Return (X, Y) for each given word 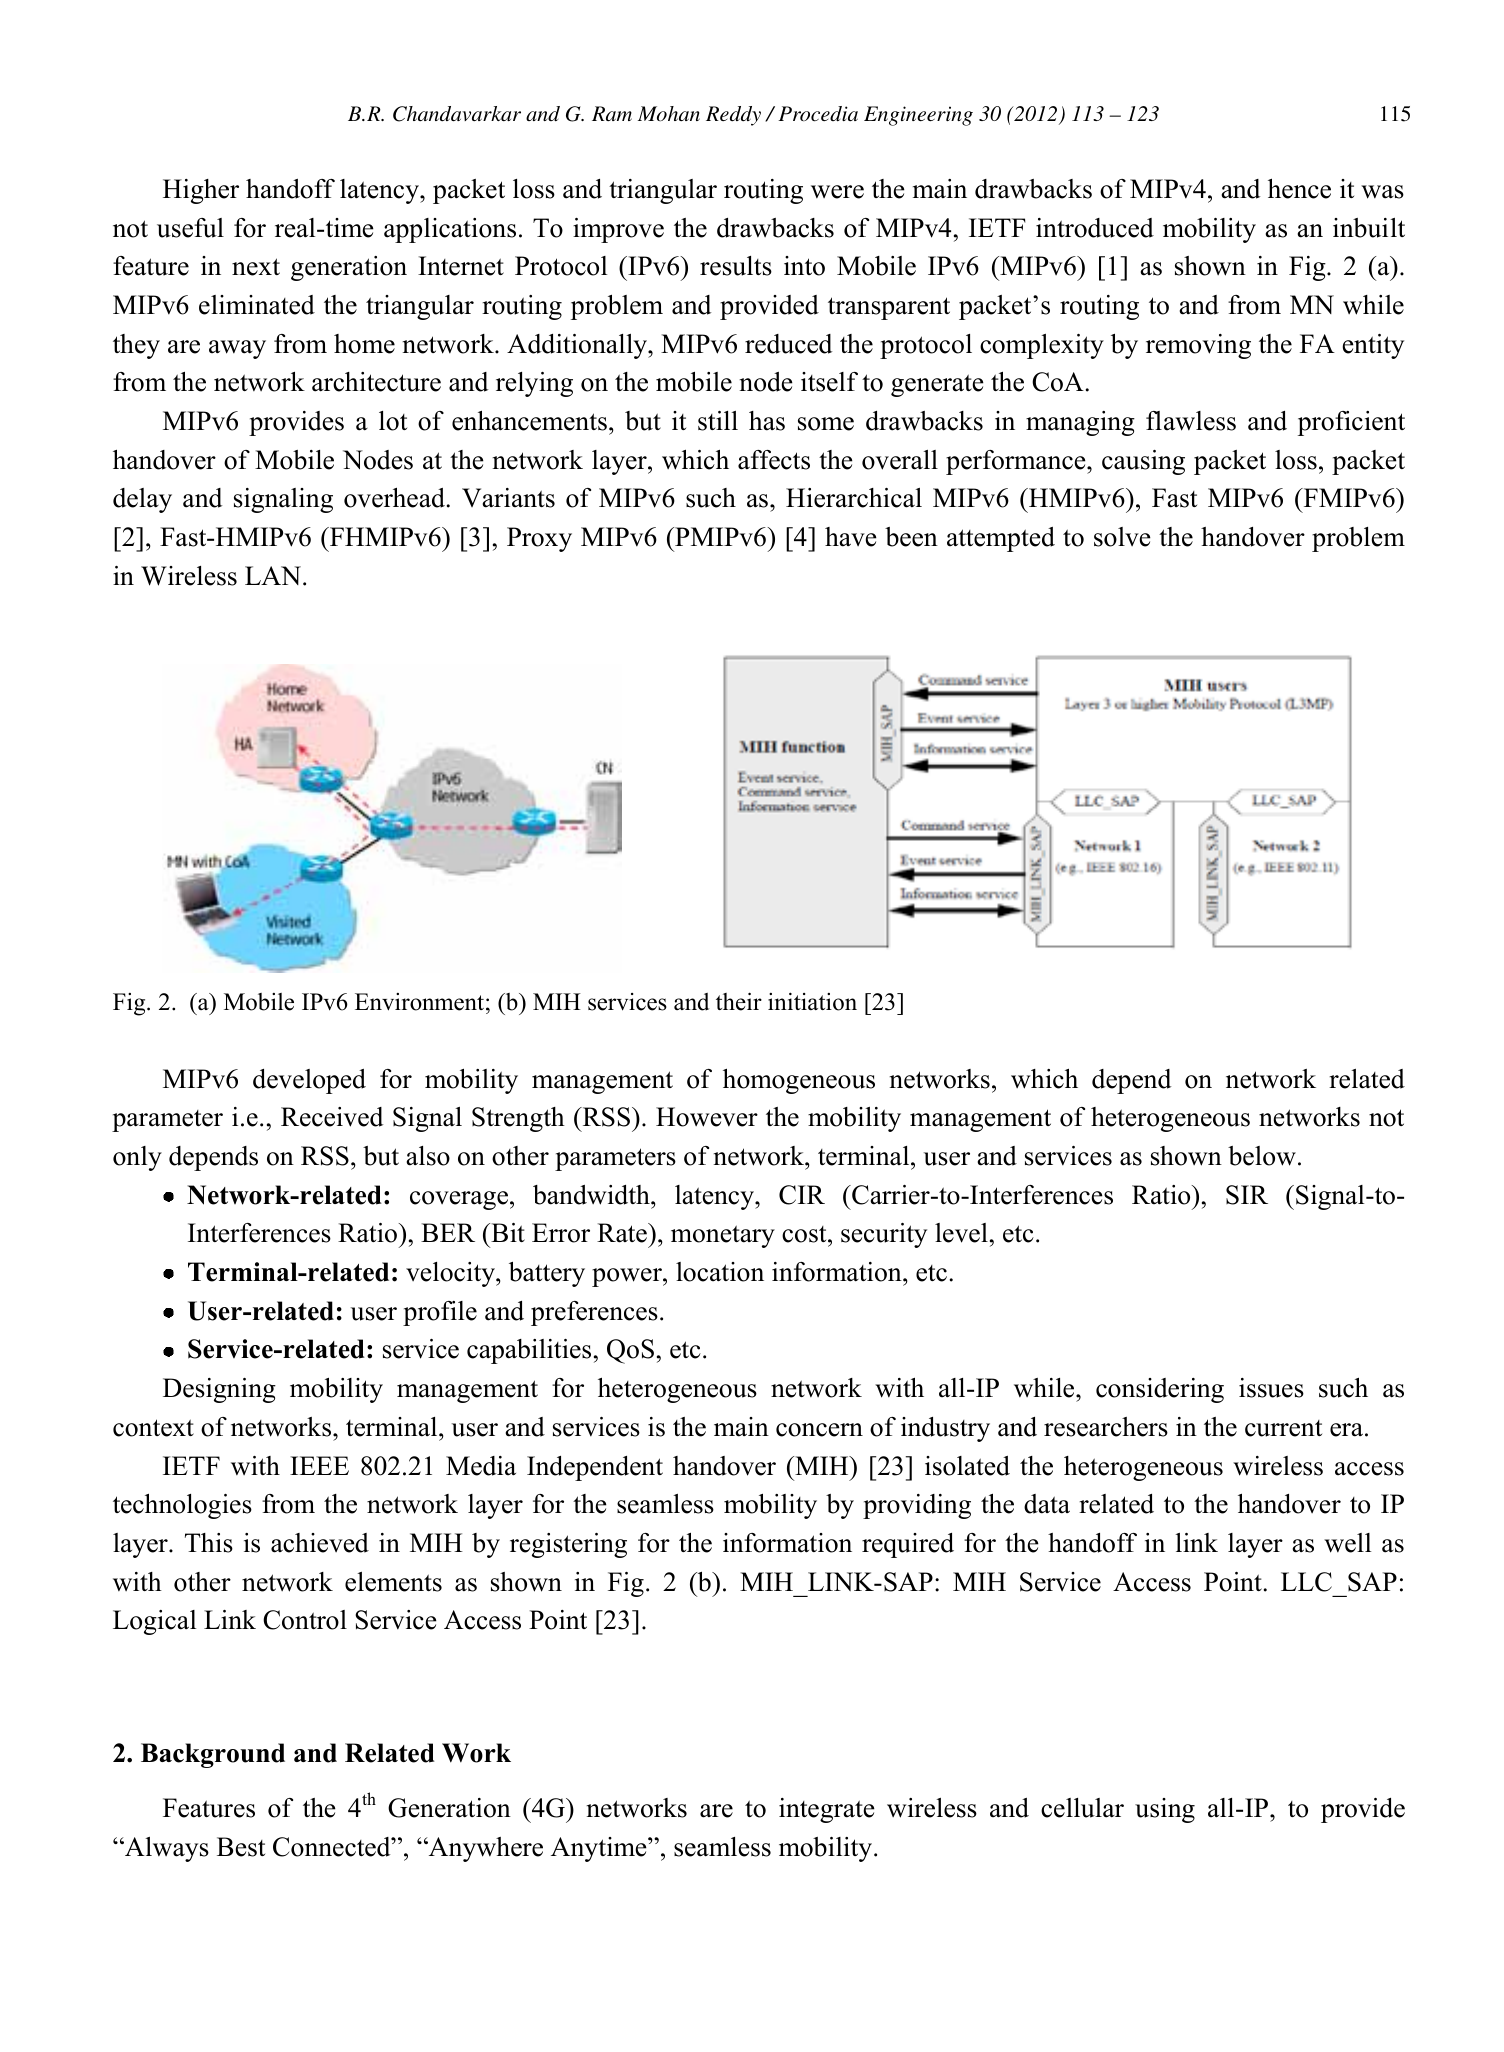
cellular (1082, 1808)
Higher (201, 191)
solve (1122, 537)
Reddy (733, 116)
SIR (1247, 1195)
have (851, 537)
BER (448, 1232)
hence (1299, 189)
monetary (723, 1236)
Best (241, 1847)
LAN (273, 575)
